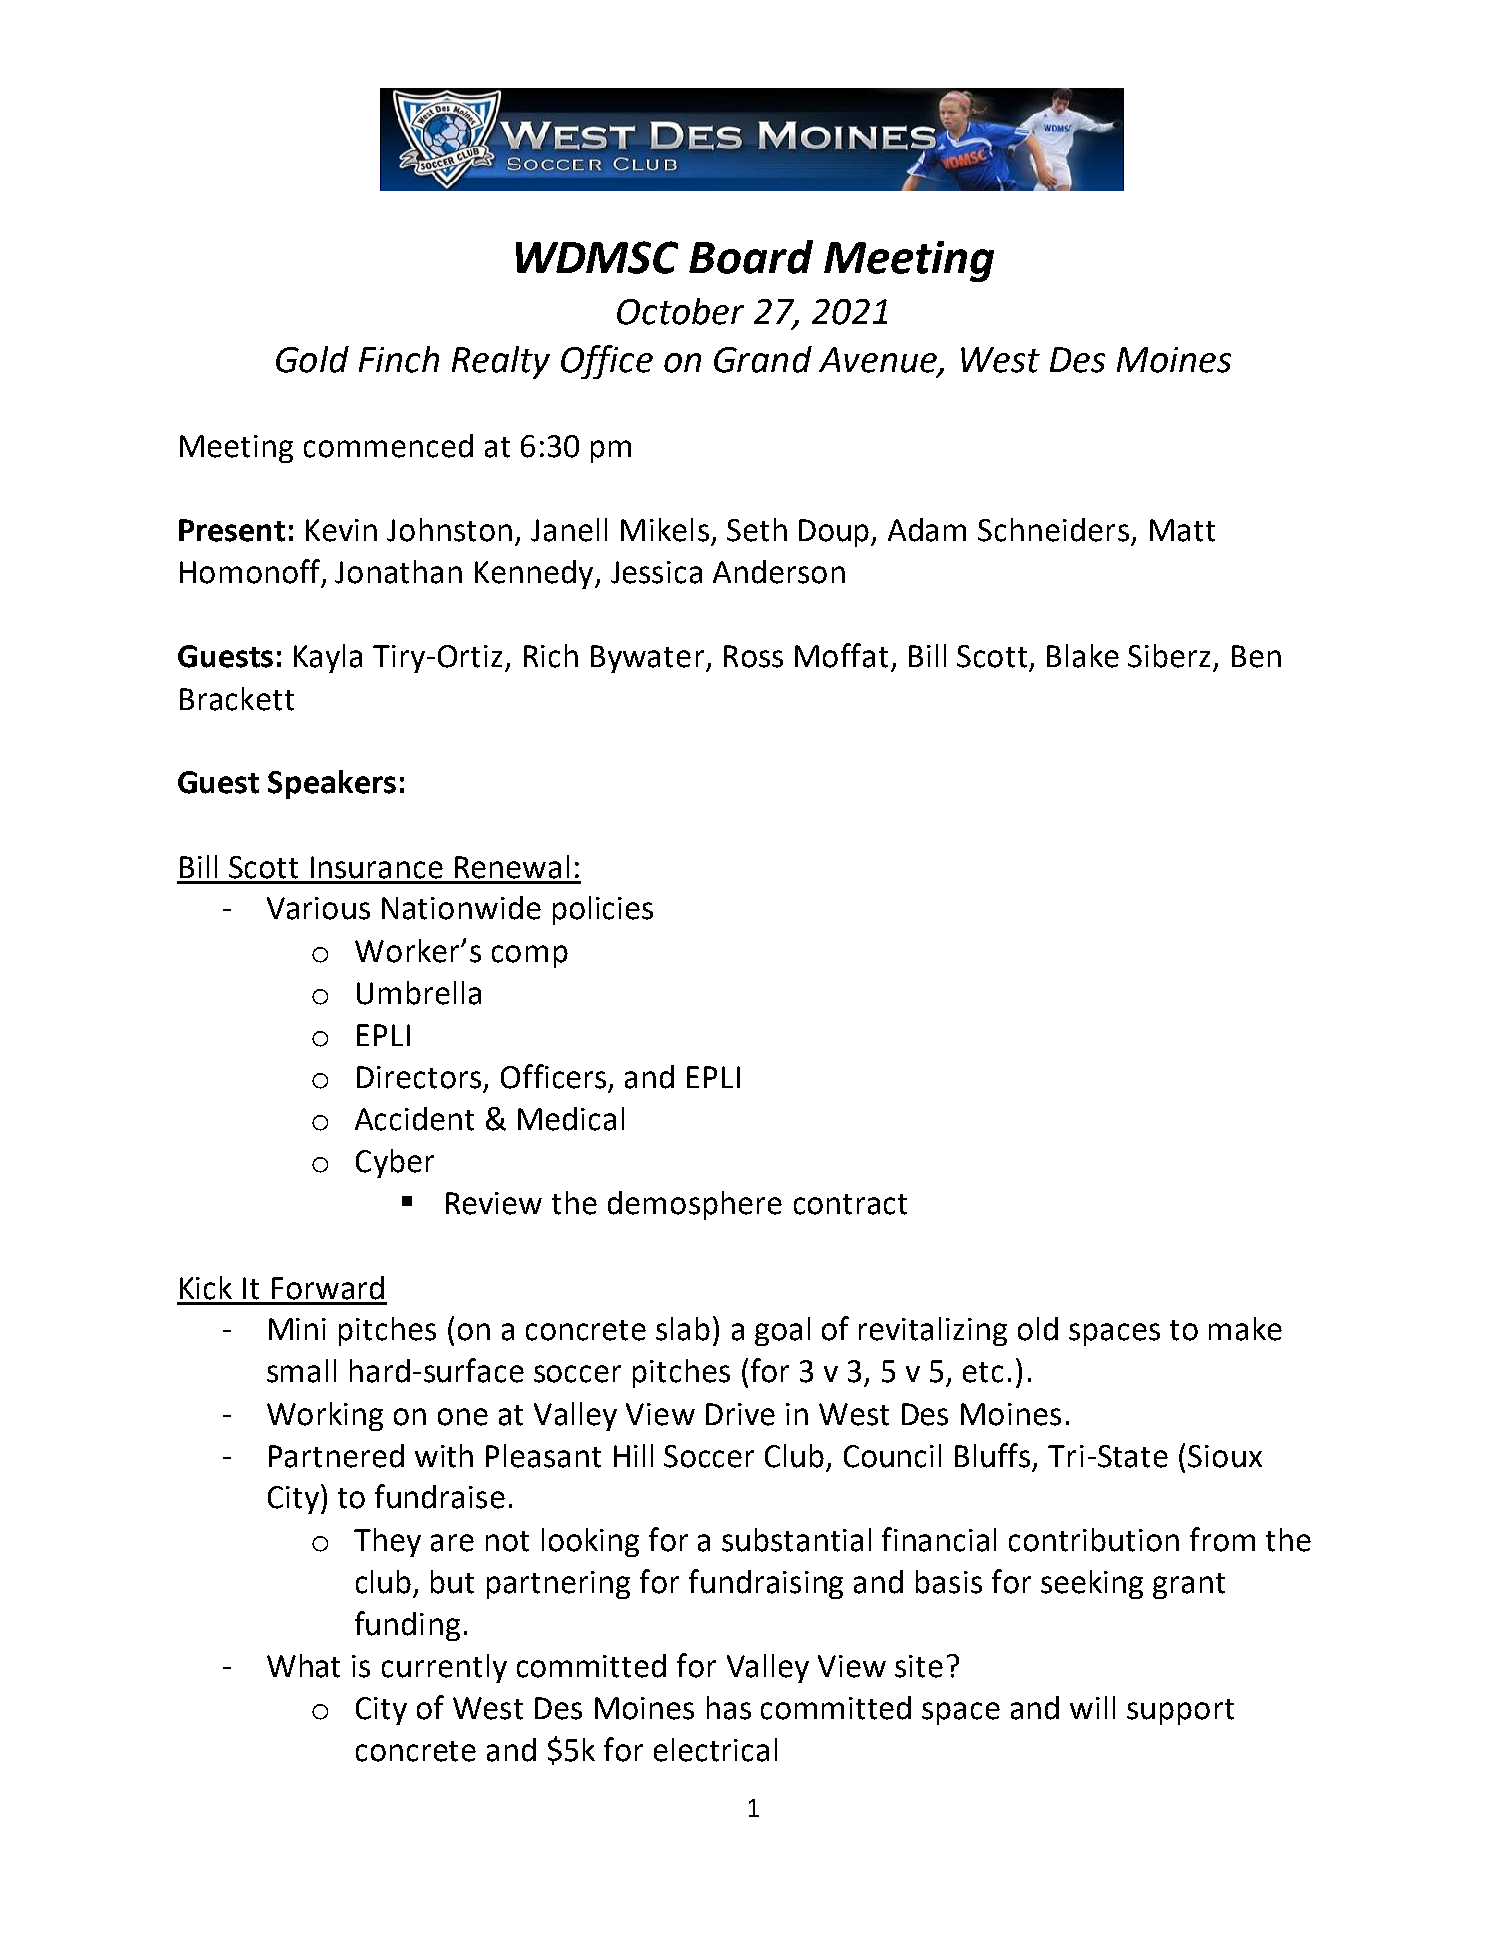 This screenshot has width=1506, height=1949. I want to click on Gold, so click(312, 359).
